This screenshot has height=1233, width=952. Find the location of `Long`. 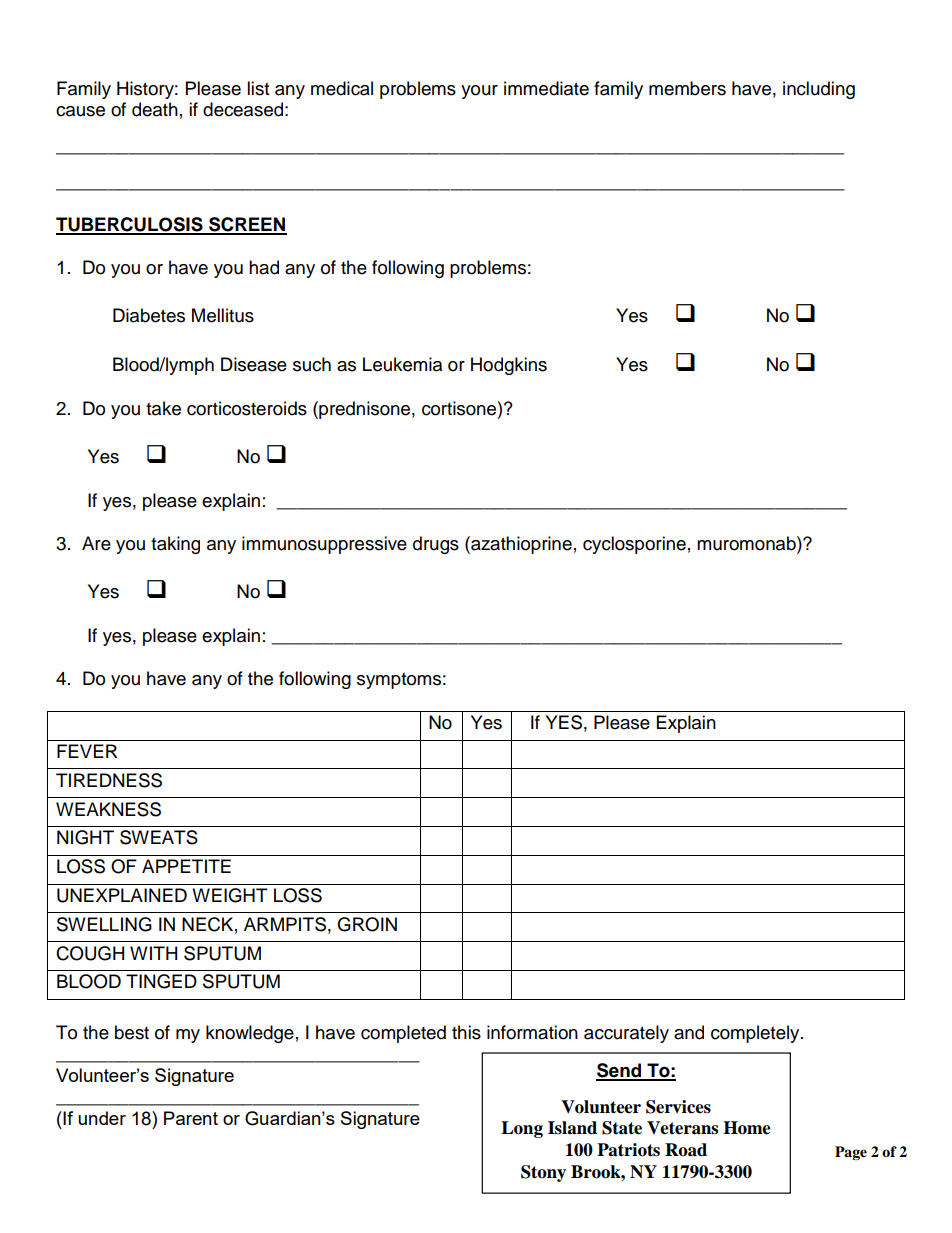

Long is located at coordinates (522, 1129).
